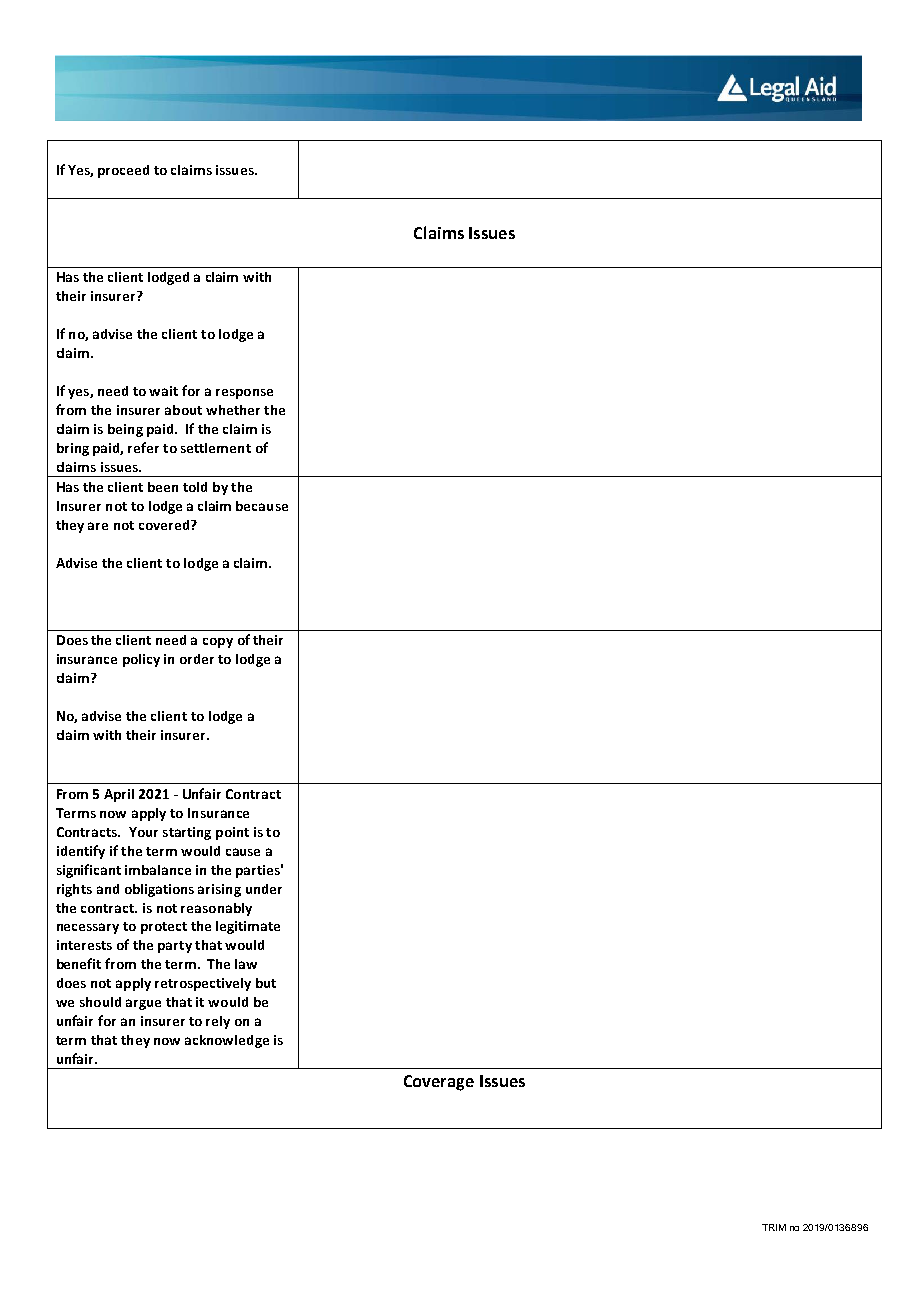  Describe the element at coordinates (227, 1041) in the document. I see `acknowledge` at that location.
